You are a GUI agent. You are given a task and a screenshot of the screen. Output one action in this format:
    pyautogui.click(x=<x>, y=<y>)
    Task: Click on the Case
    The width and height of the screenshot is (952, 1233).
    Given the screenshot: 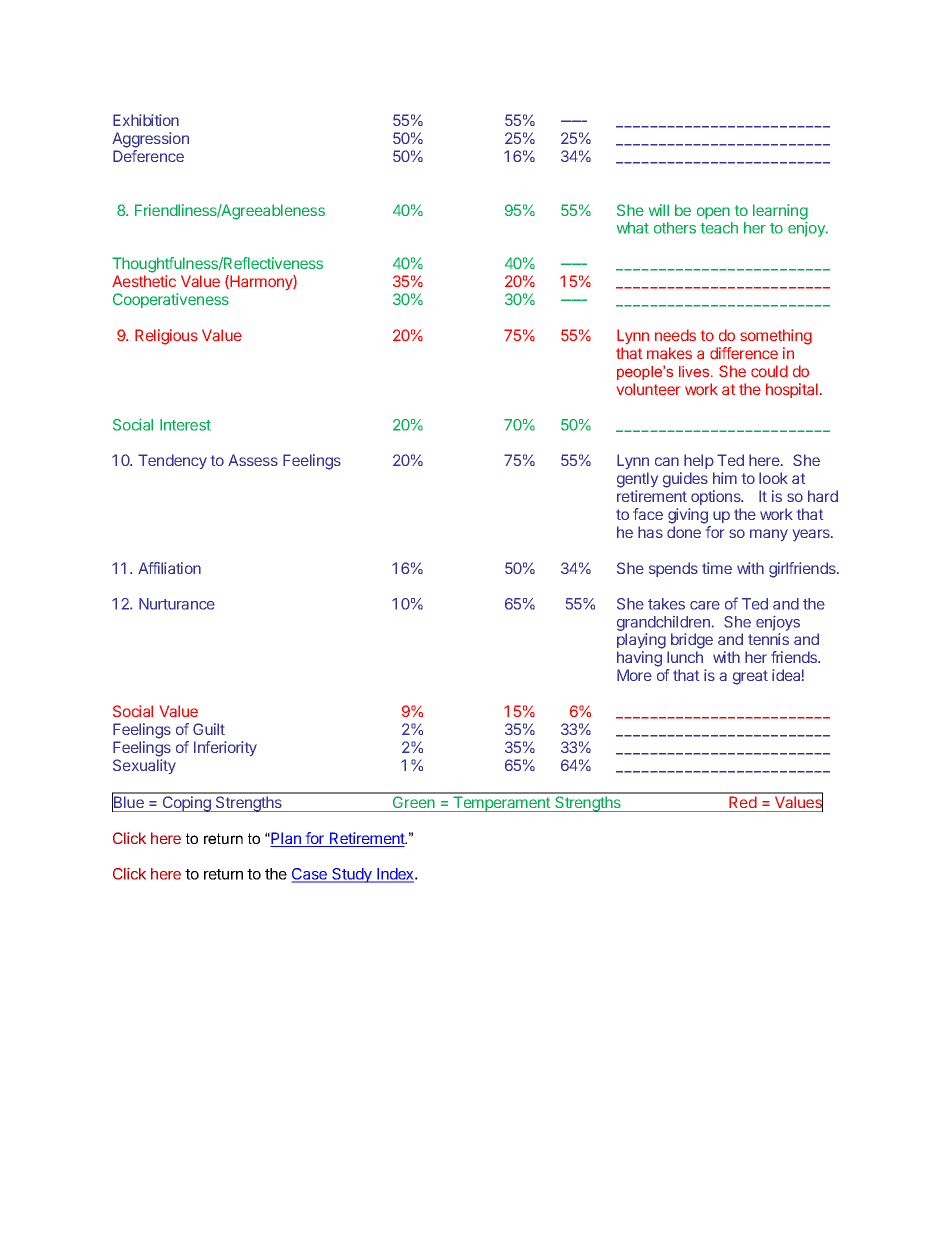 What is the action you would take?
    pyautogui.click(x=310, y=875)
